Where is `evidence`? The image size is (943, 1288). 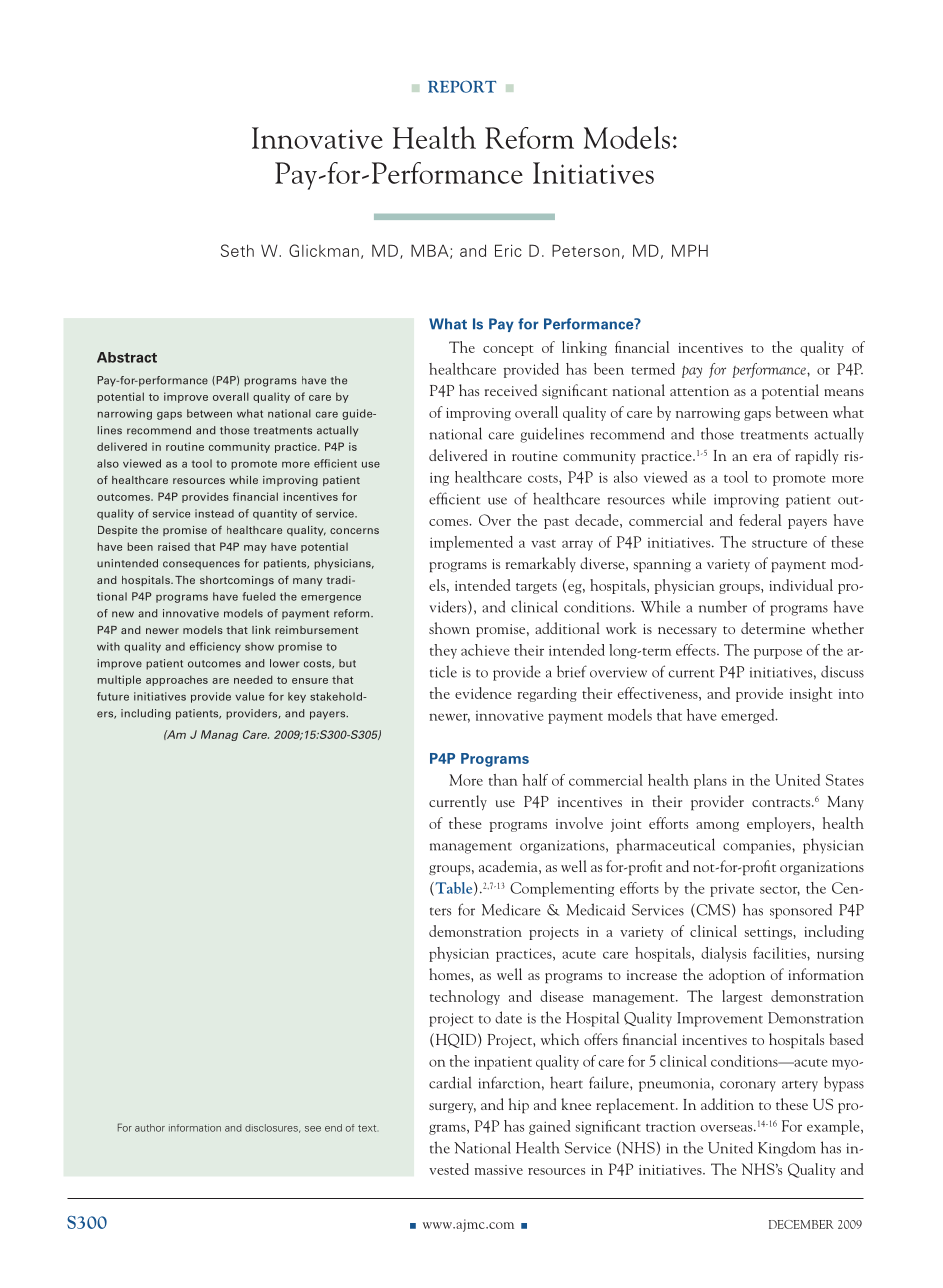 evidence is located at coordinates (483, 693).
